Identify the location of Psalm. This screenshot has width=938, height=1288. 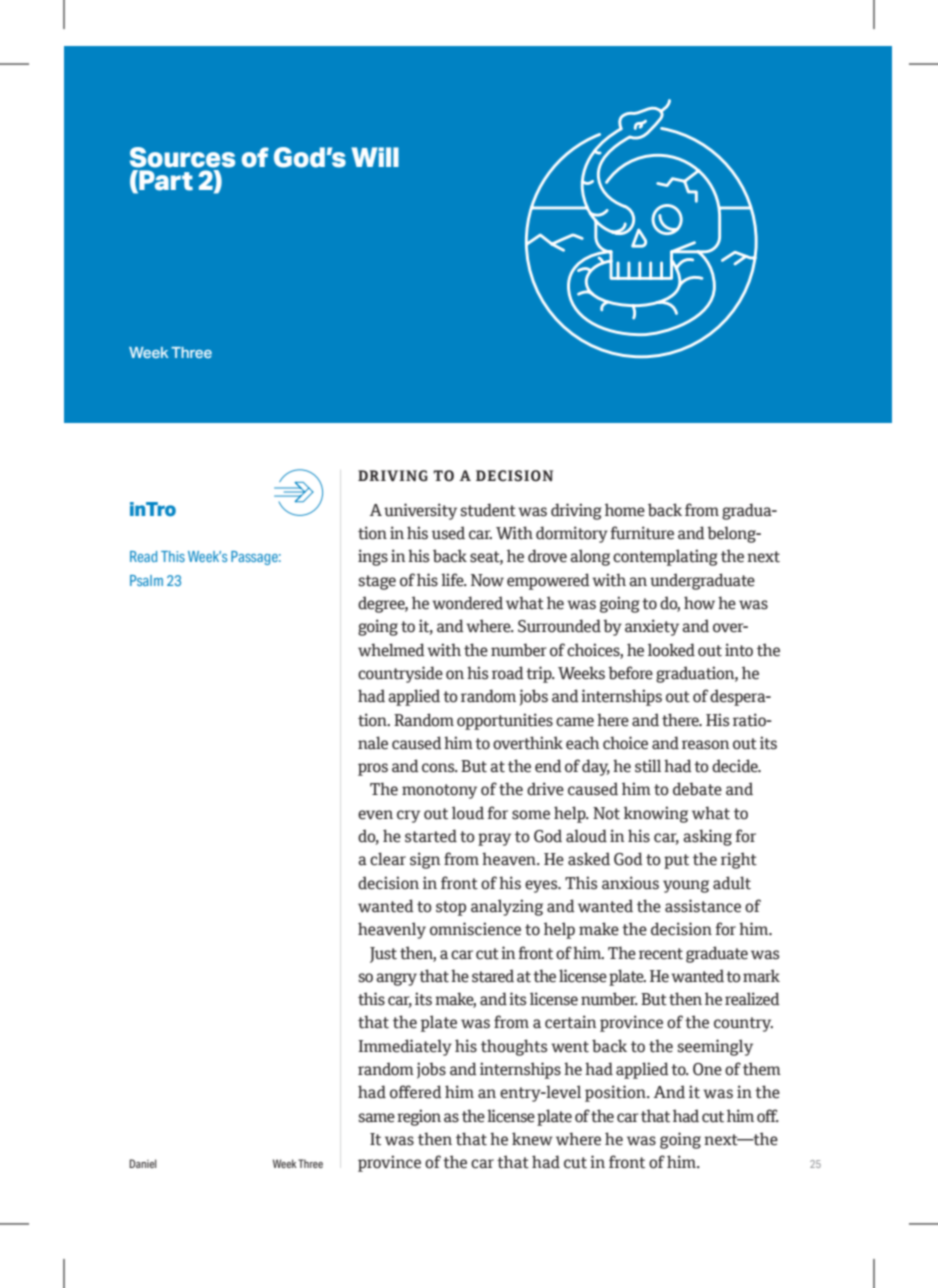
(146, 580).
